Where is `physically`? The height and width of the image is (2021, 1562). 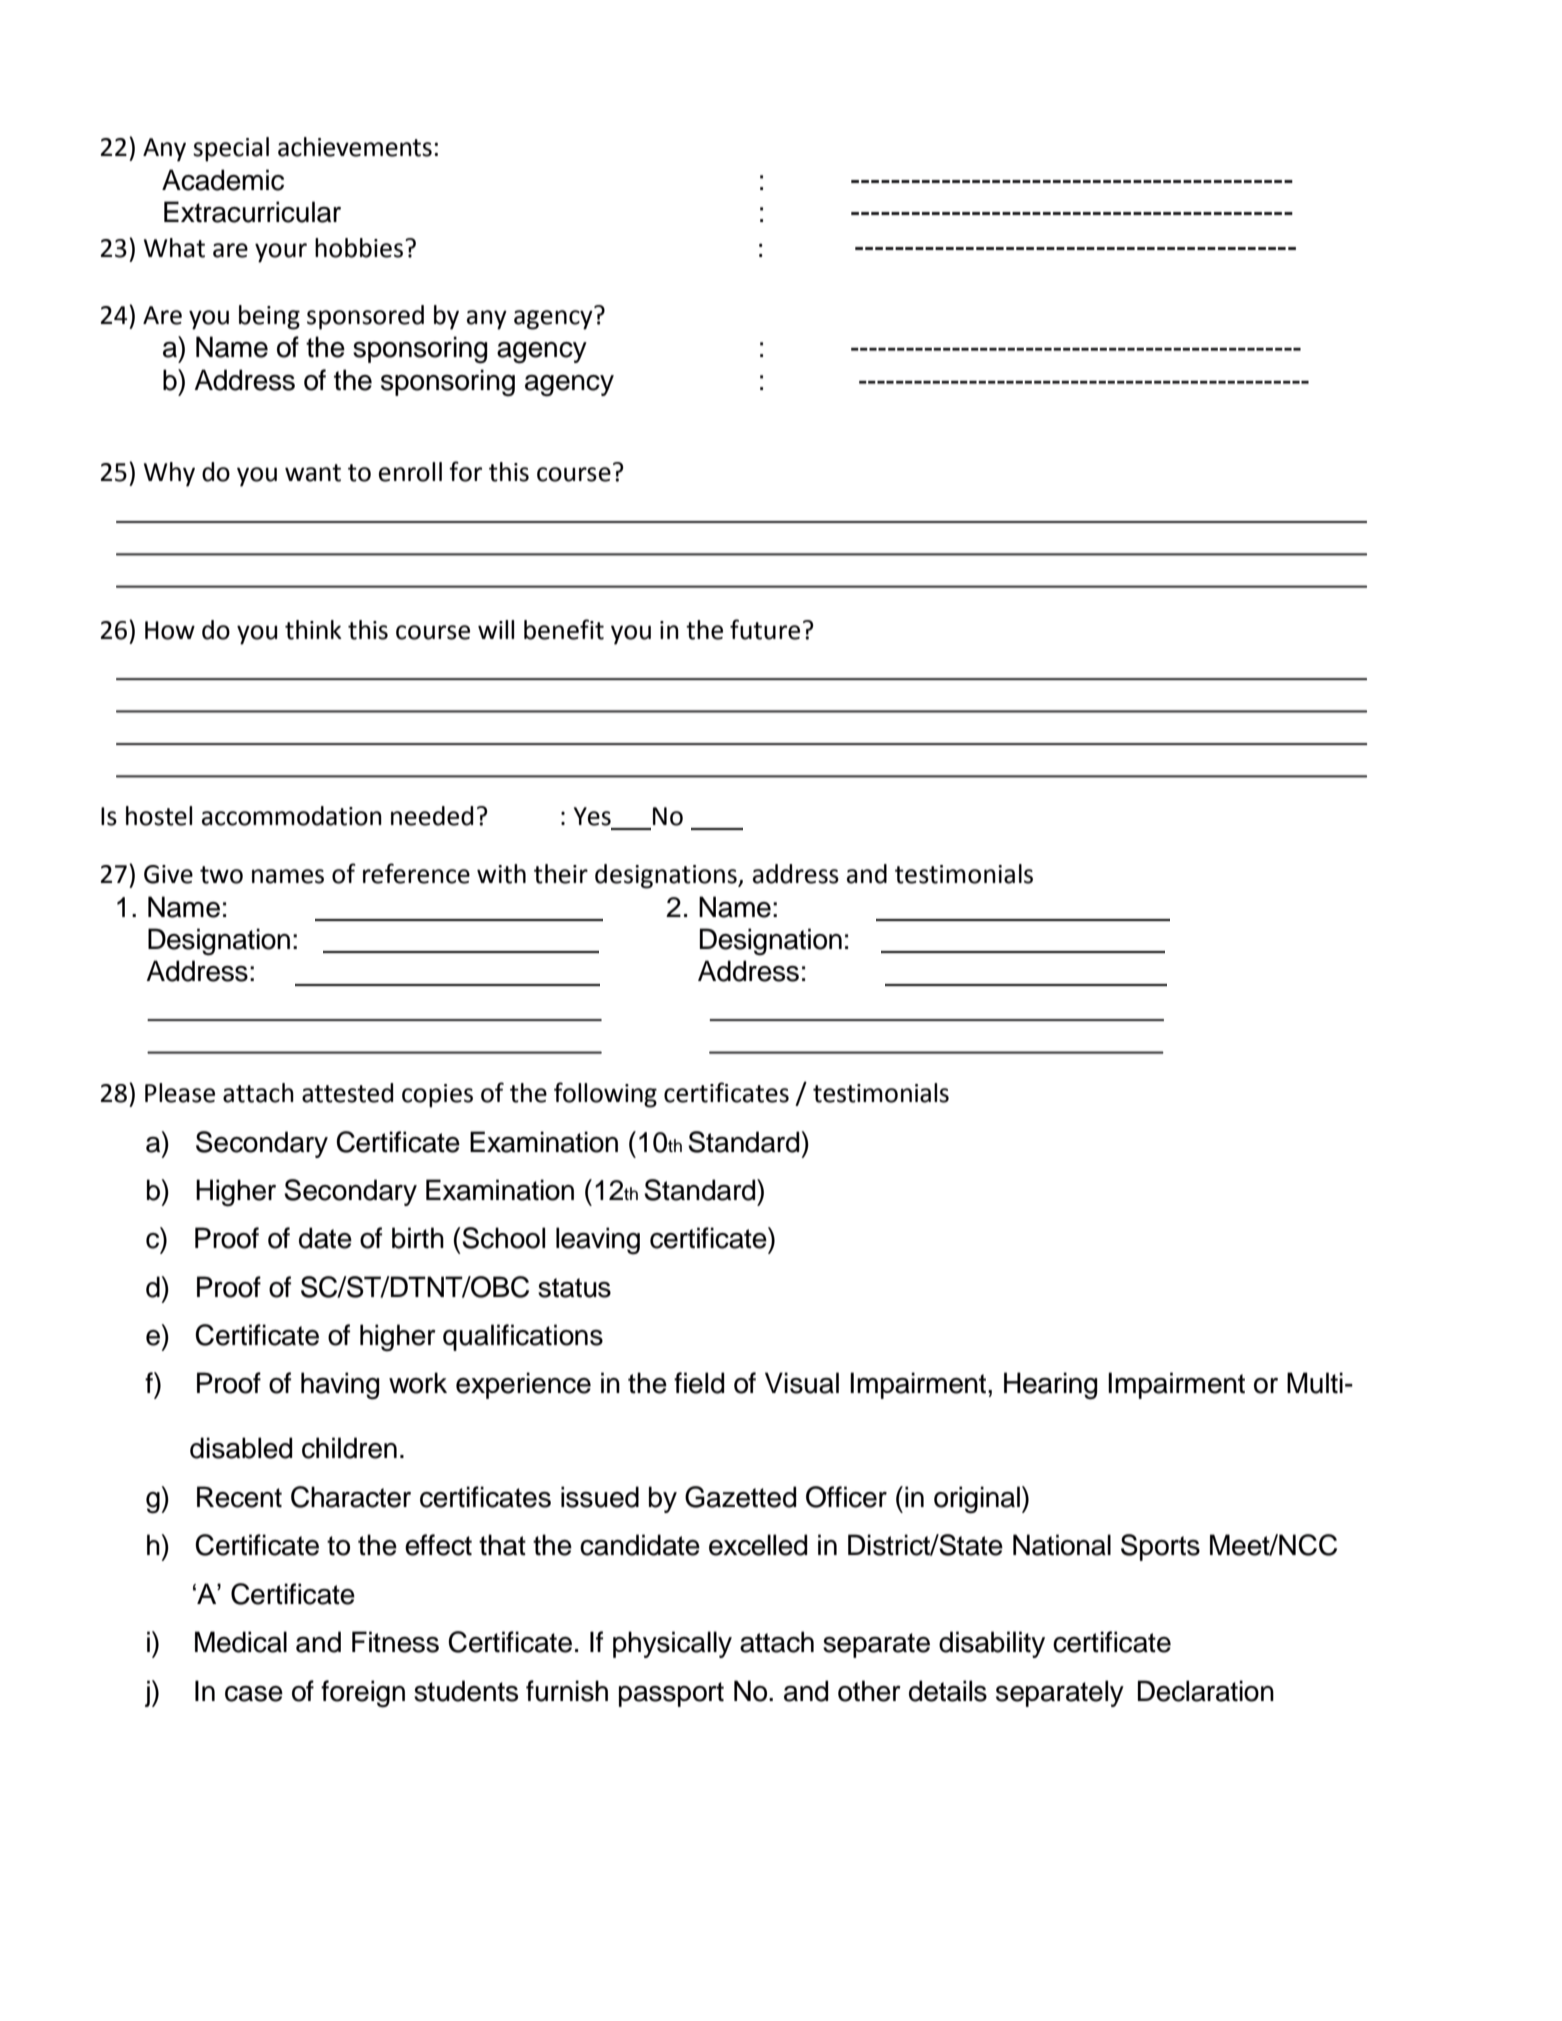 physically is located at coordinates (672, 1644).
